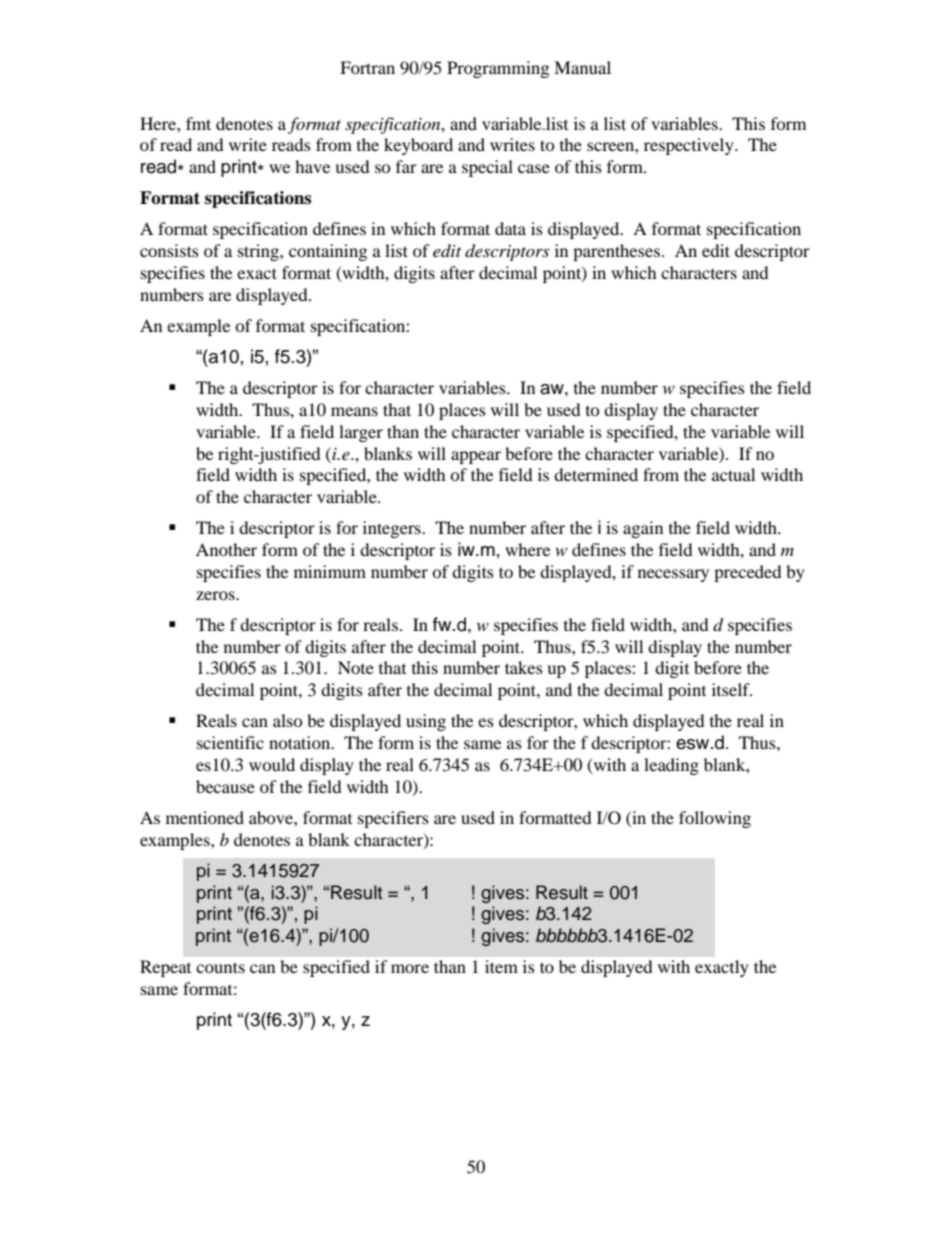 The width and height of the page is (952, 1233). What do you see at coordinates (616, 252) in the page?
I see `parentheses` at bounding box center [616, 252].
